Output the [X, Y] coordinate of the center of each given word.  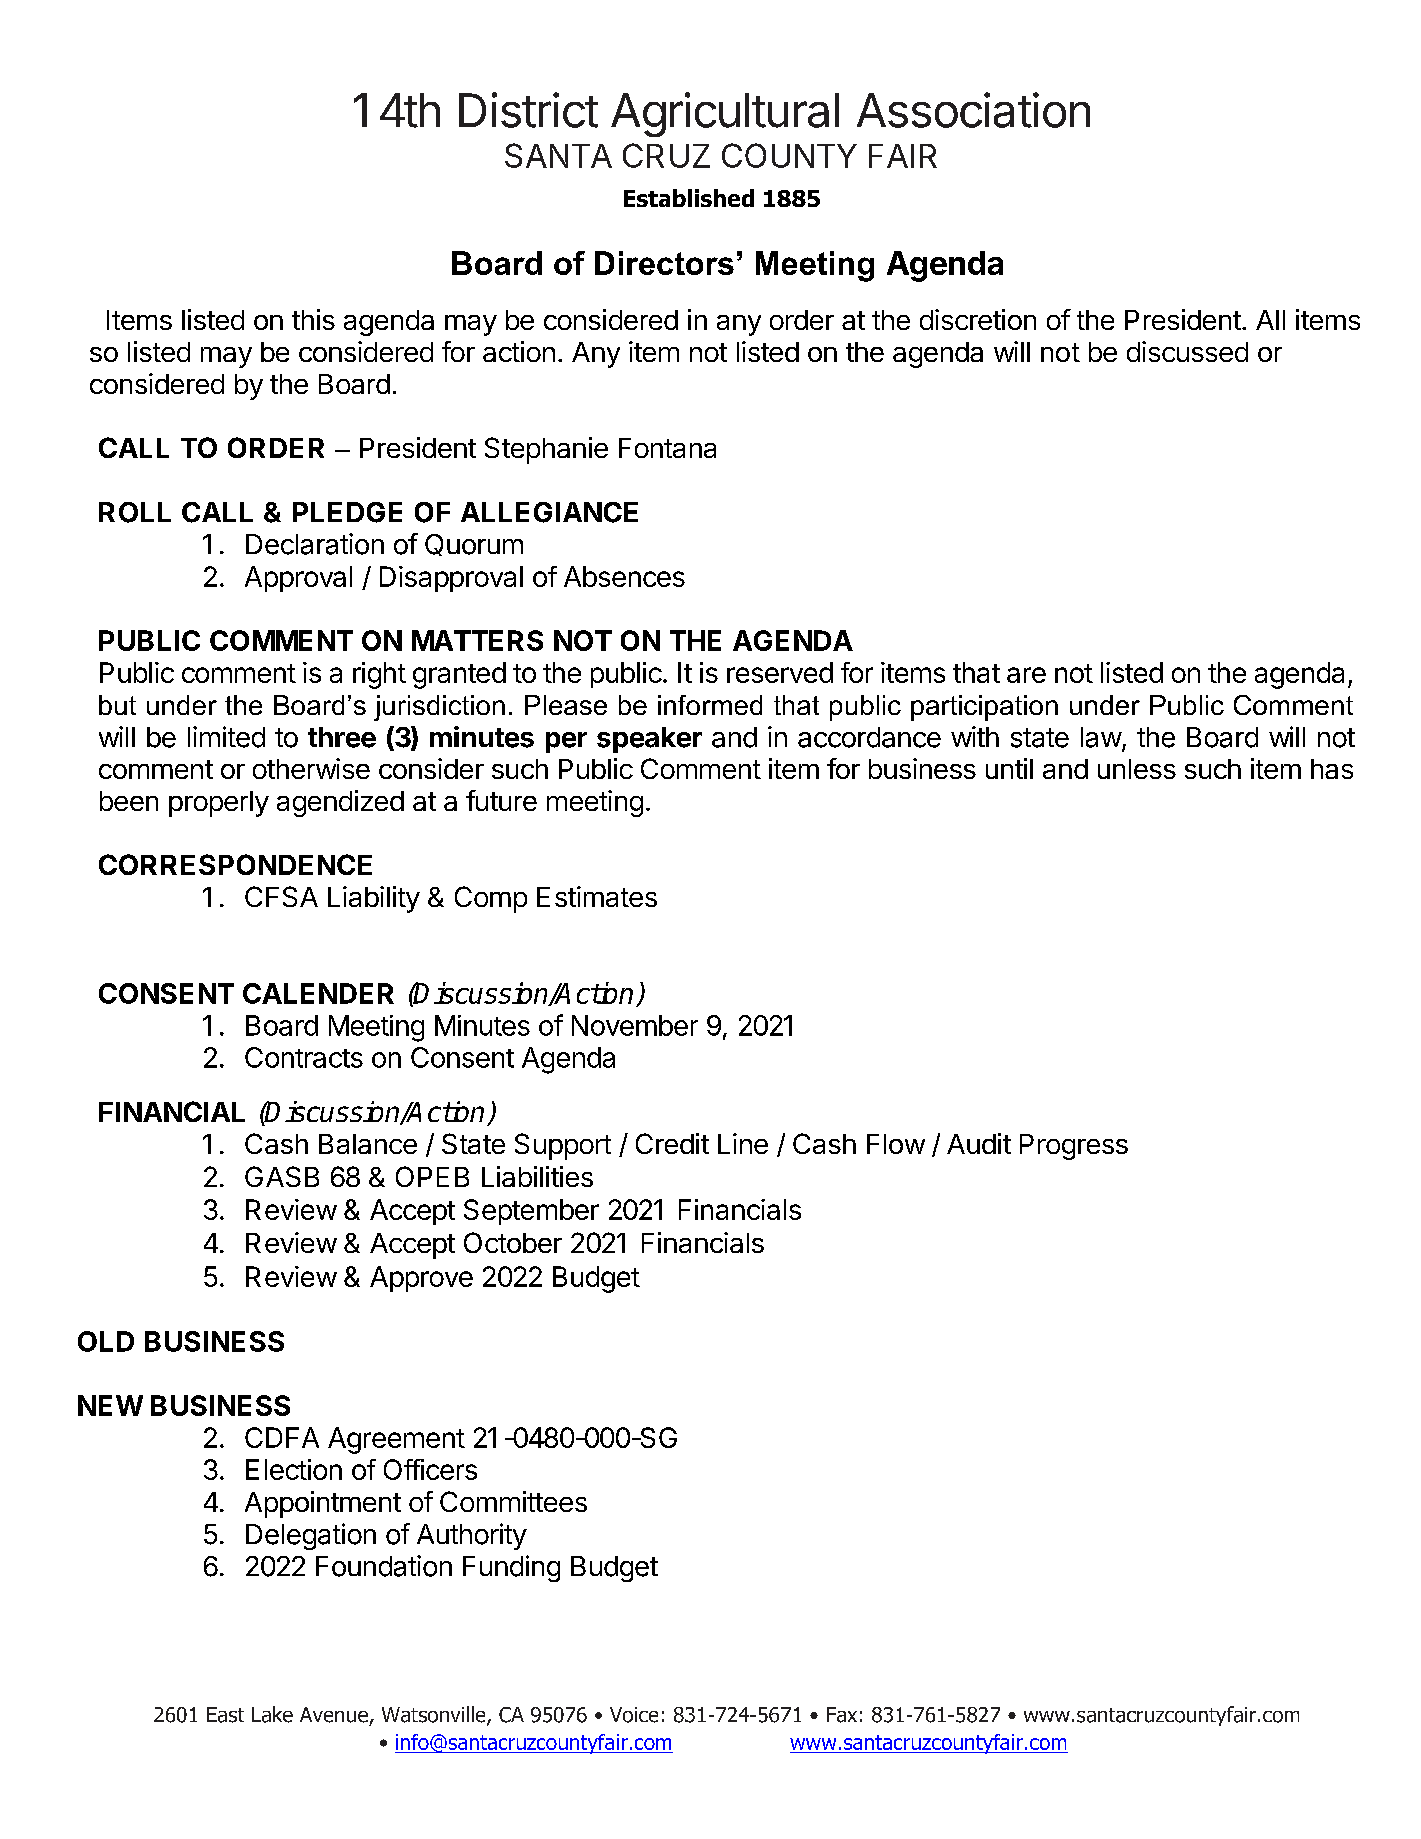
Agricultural [725, 114]
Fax [842, 1715]
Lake [272, 1714]
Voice [634, 1715]
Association [973, 110]
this [313, 319]
